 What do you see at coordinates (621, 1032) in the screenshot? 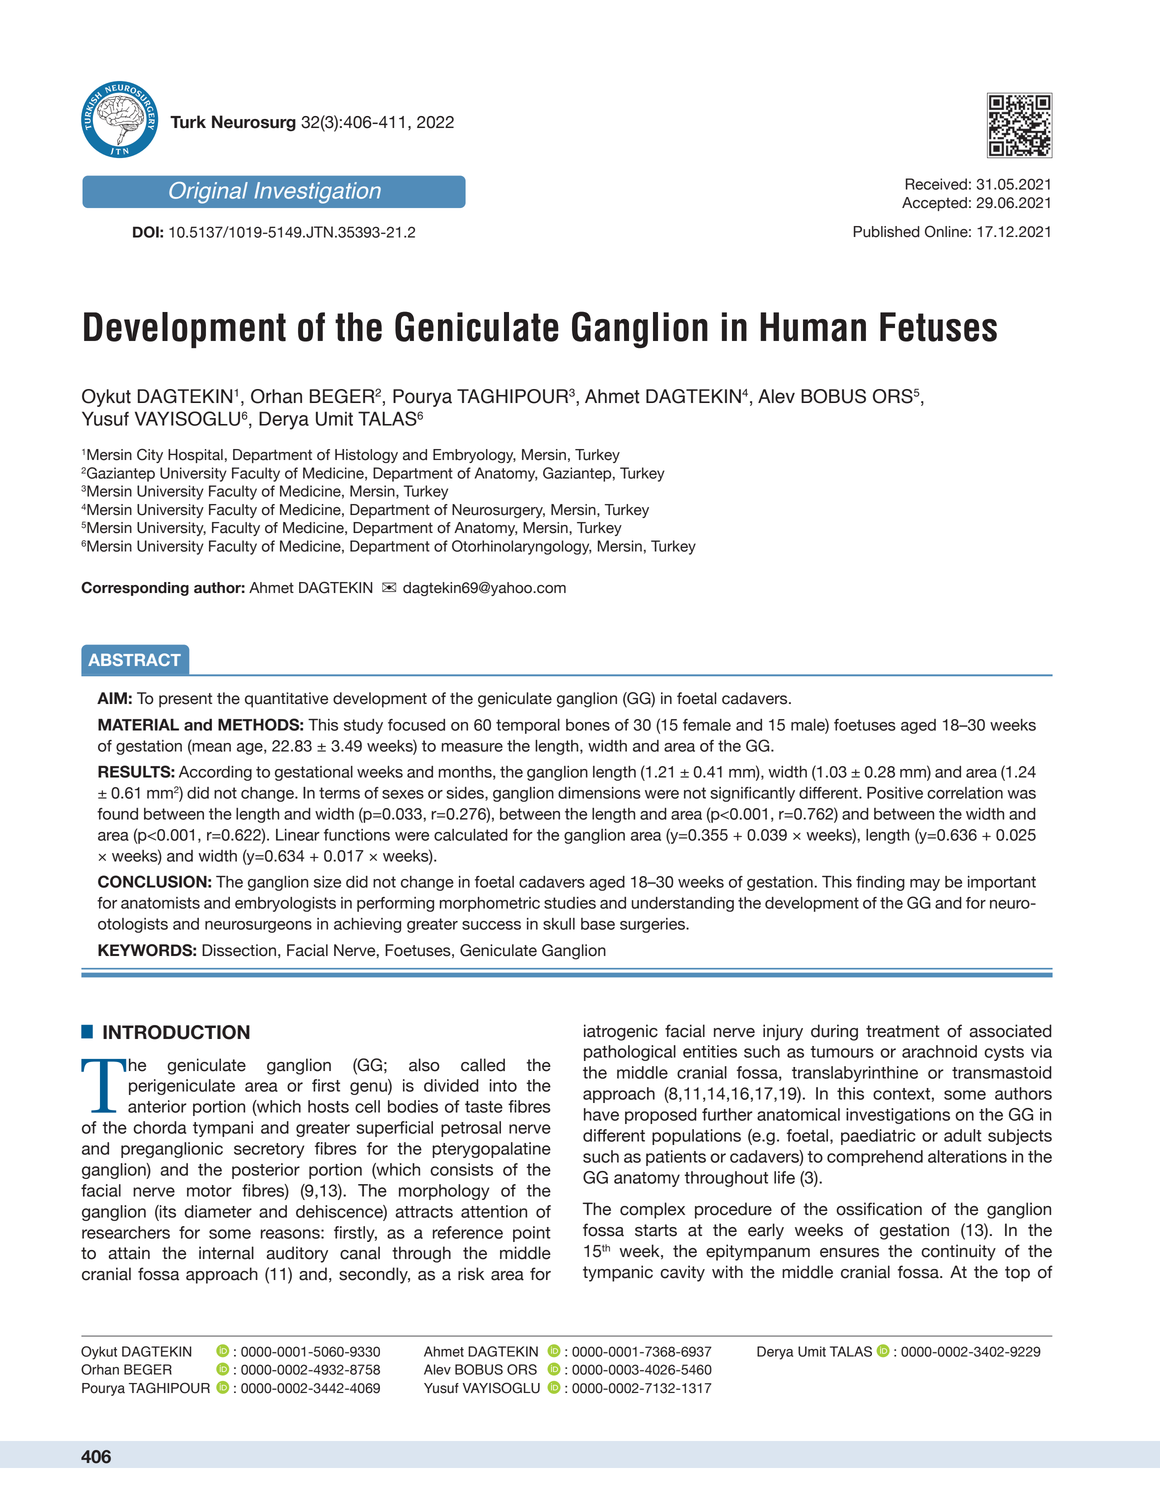
I see `iatrogenic` at bounding box center [621, 1032].
